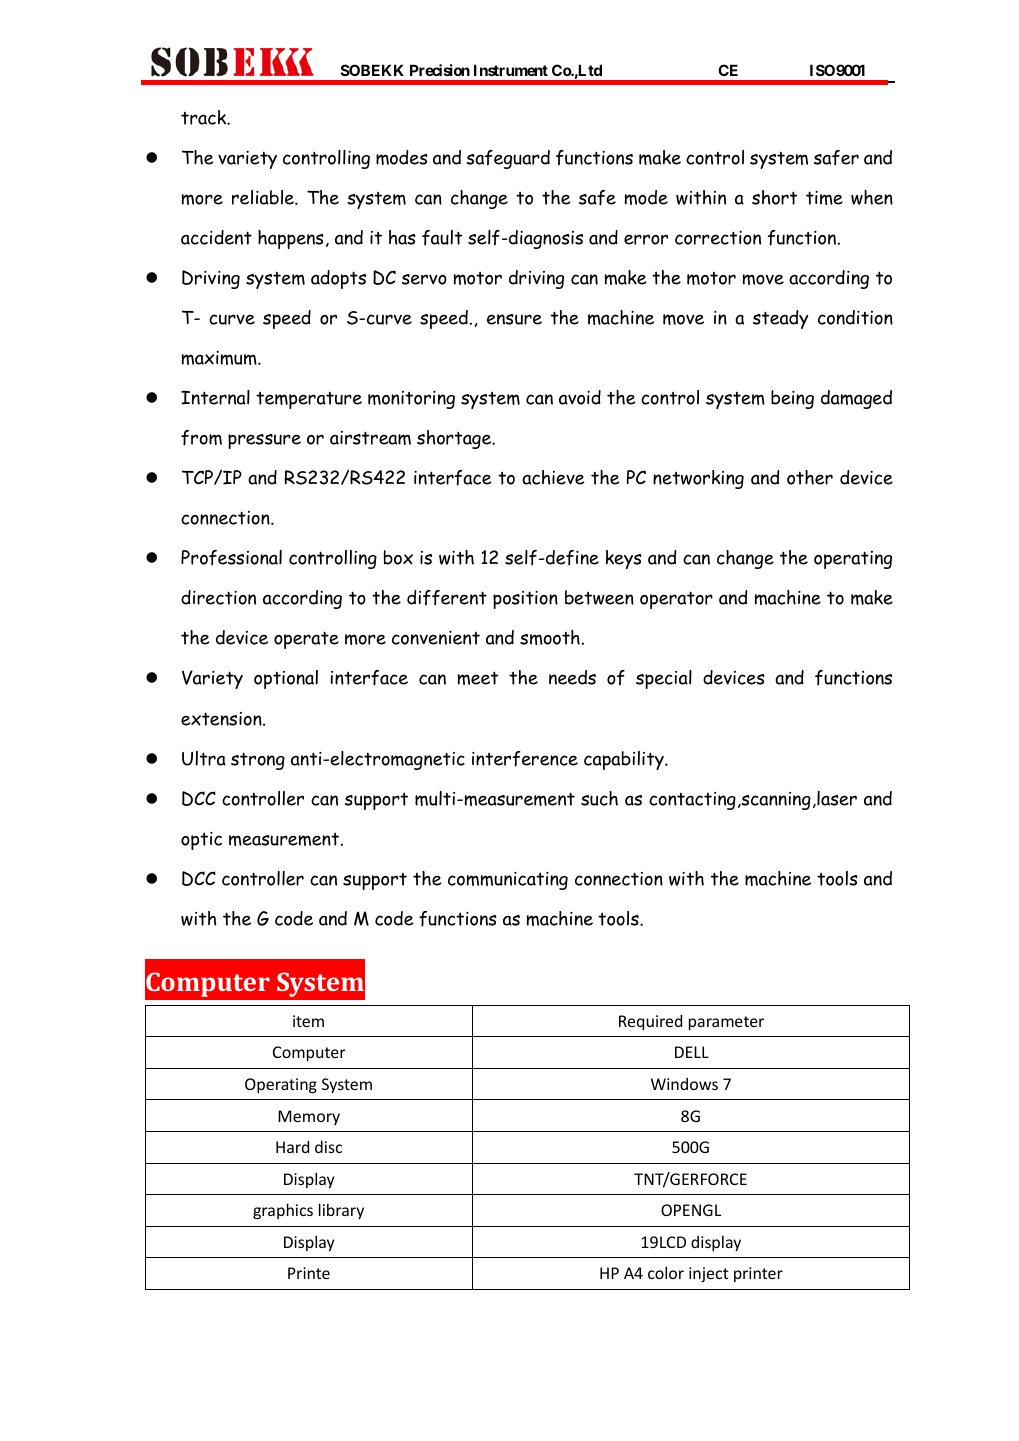 The width and height of the screenshot is (1019, 1441). I want to click on color, so click(666, 1272).
